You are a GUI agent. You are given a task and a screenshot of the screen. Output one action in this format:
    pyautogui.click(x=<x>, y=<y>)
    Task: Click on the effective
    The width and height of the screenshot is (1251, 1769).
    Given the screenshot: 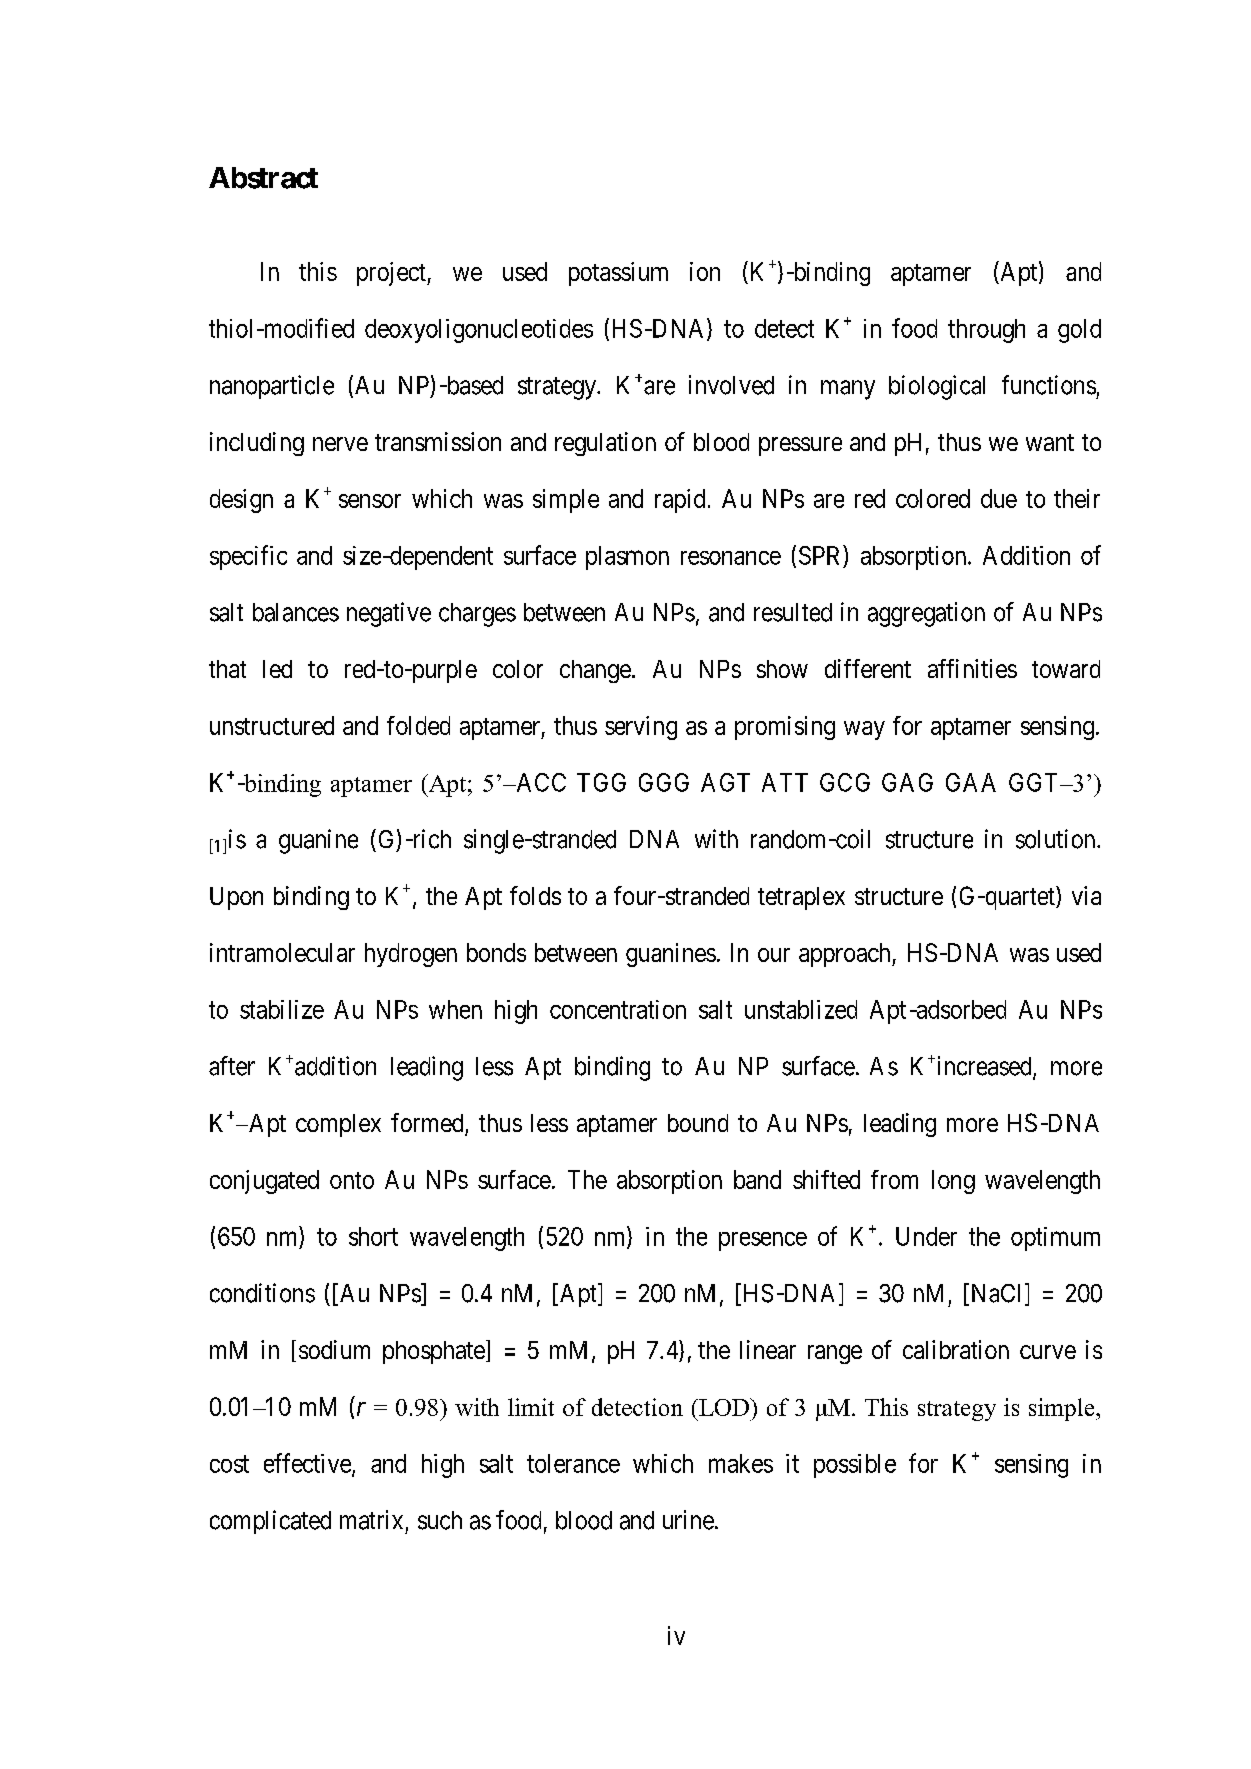 What is the action you would take?
    pyautogui.click(x=308, y=1464)
